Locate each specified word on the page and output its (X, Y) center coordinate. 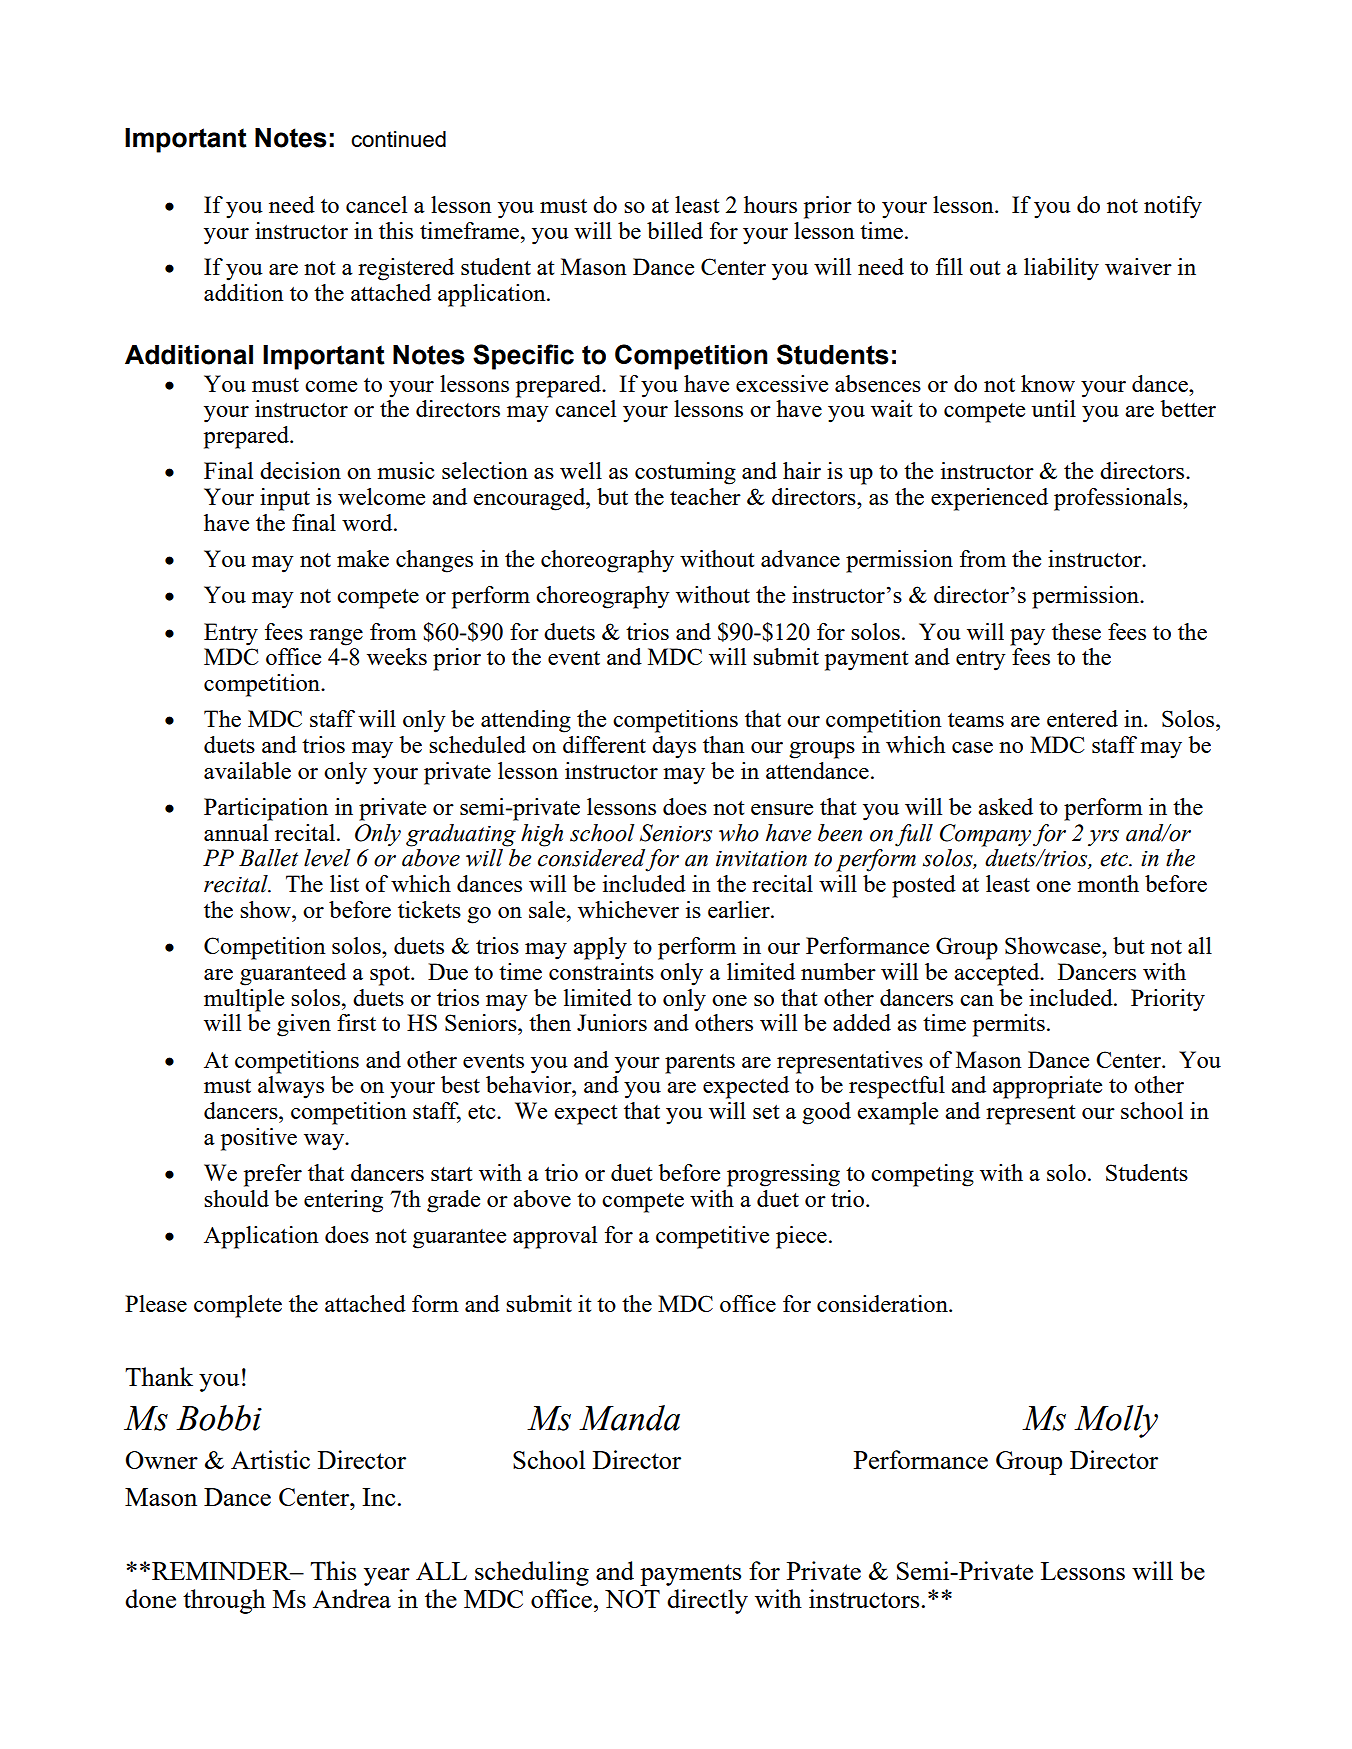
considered (591, 858)
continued (398, 139)
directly (707, 1601)
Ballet (268, 858)
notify (1173, 207)
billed (675, 230)
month (1108, 883)
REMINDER (222, 1571)
